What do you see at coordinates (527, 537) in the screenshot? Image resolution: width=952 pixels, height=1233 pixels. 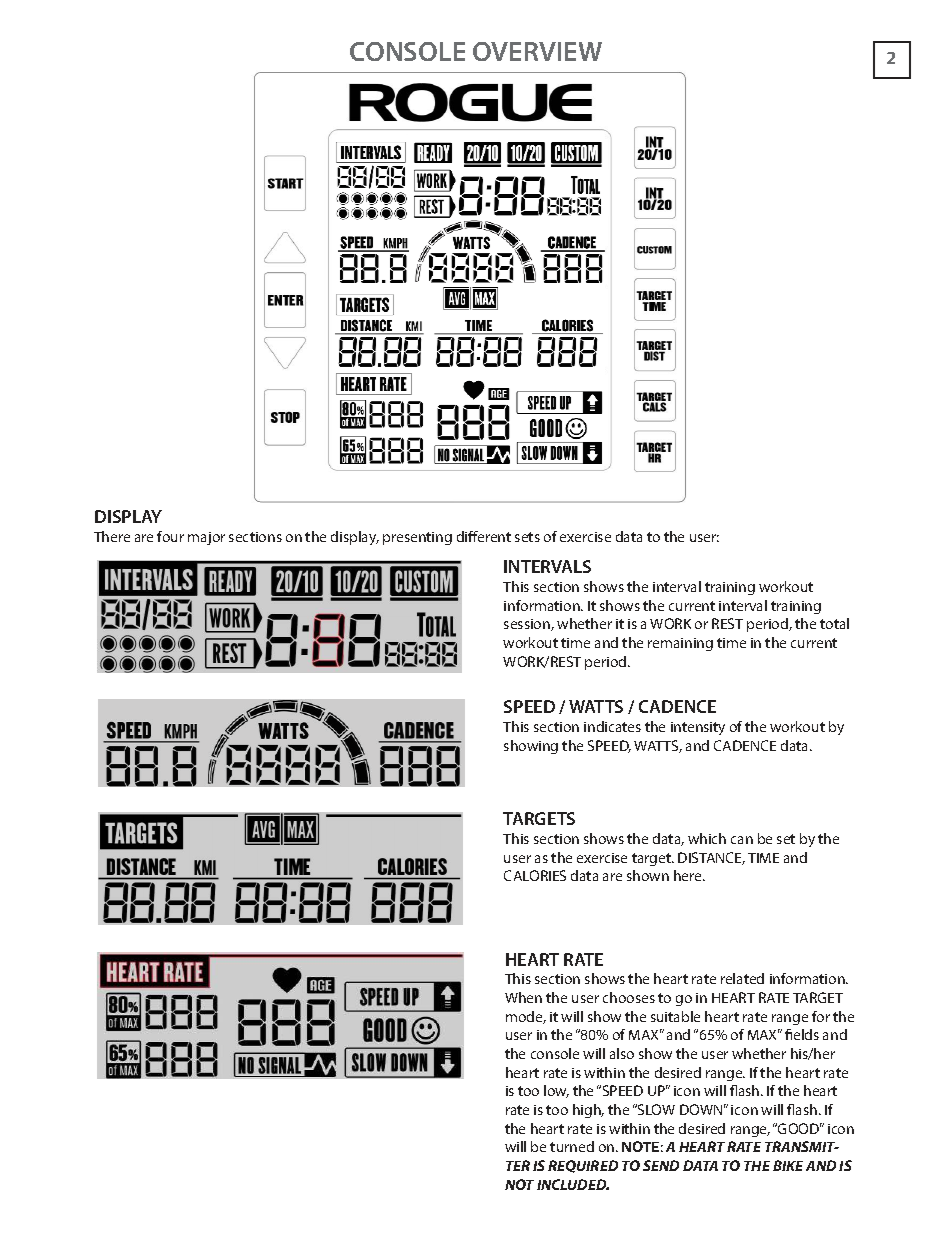 I see `sets` at bounding box center [527, 537].
